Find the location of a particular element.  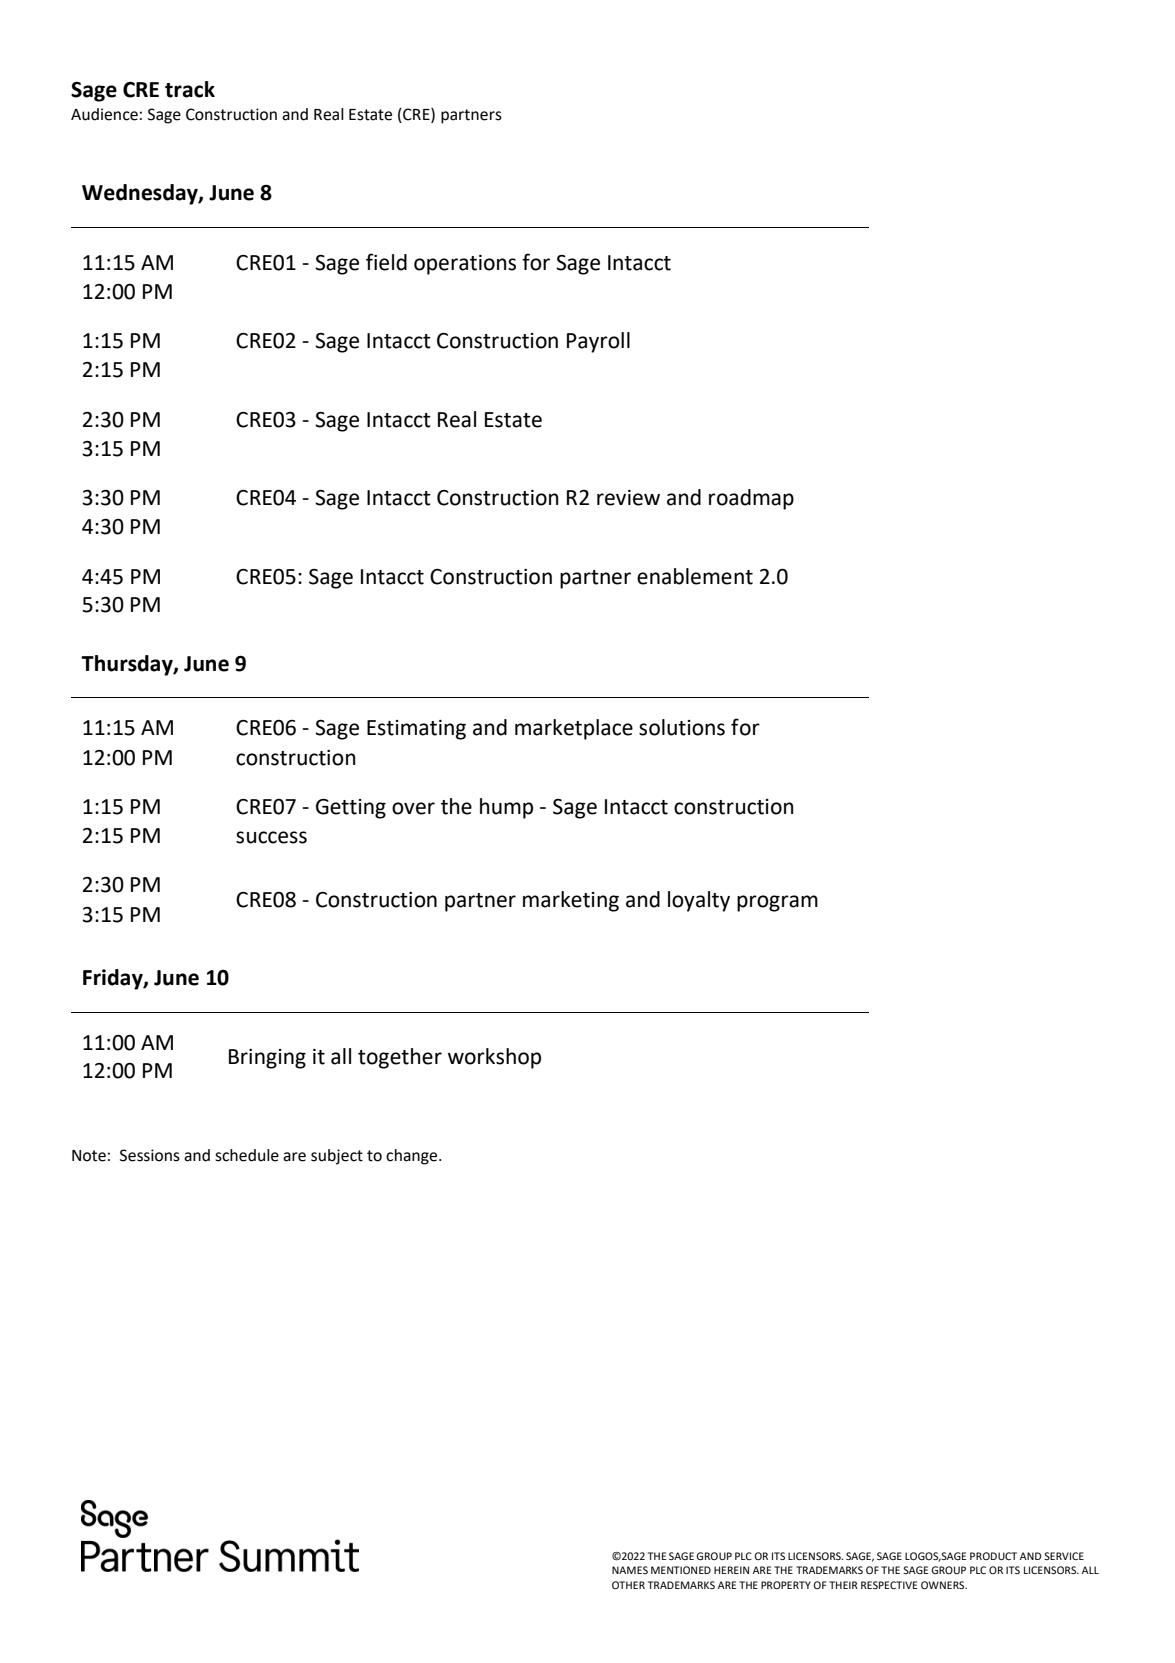

field is located at coordinates (386, 262).
